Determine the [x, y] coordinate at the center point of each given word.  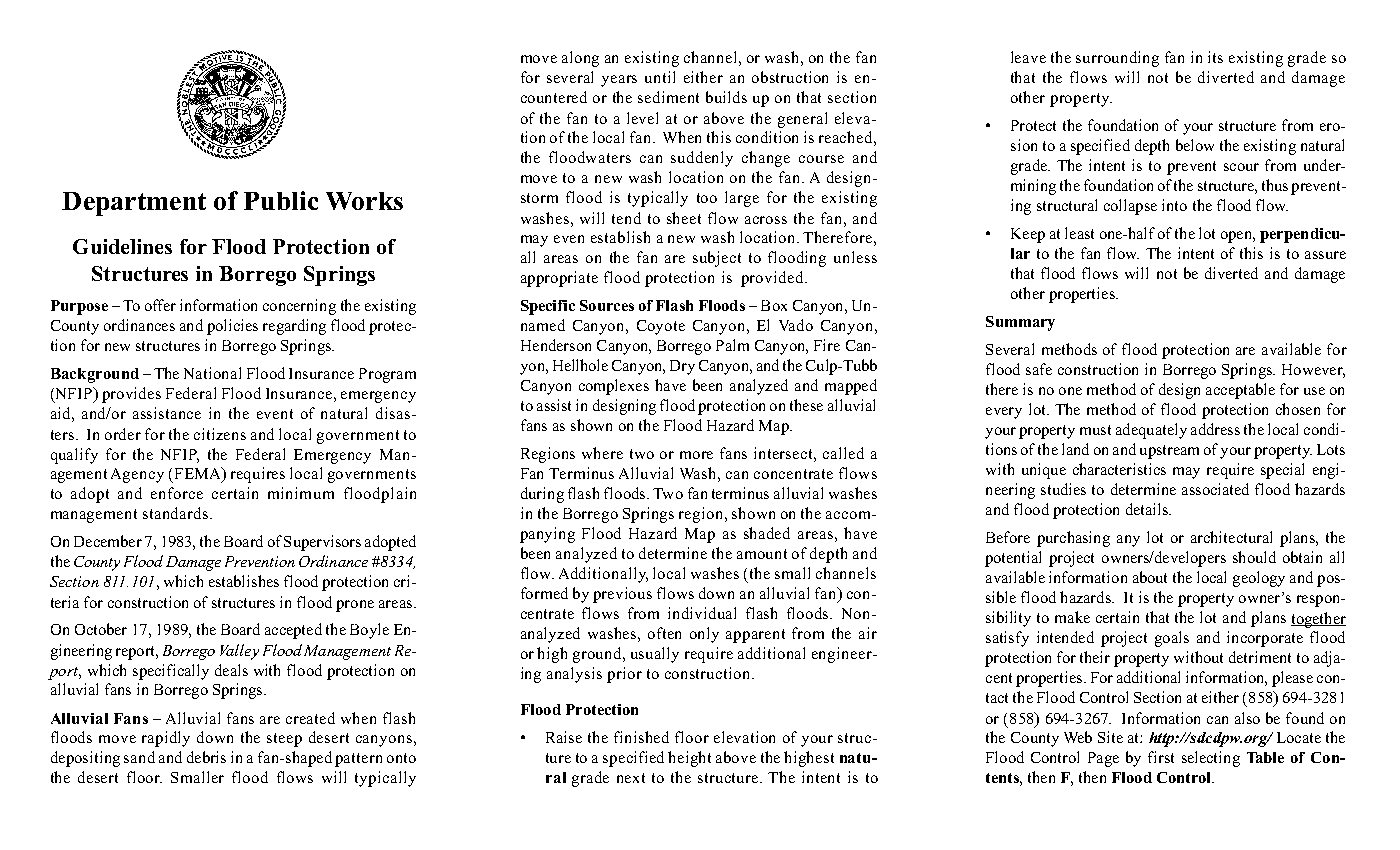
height [689, 759]
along [580, 59]
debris [206, 757]
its [1215, 57]
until [660, 77]
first [1161, 757]
